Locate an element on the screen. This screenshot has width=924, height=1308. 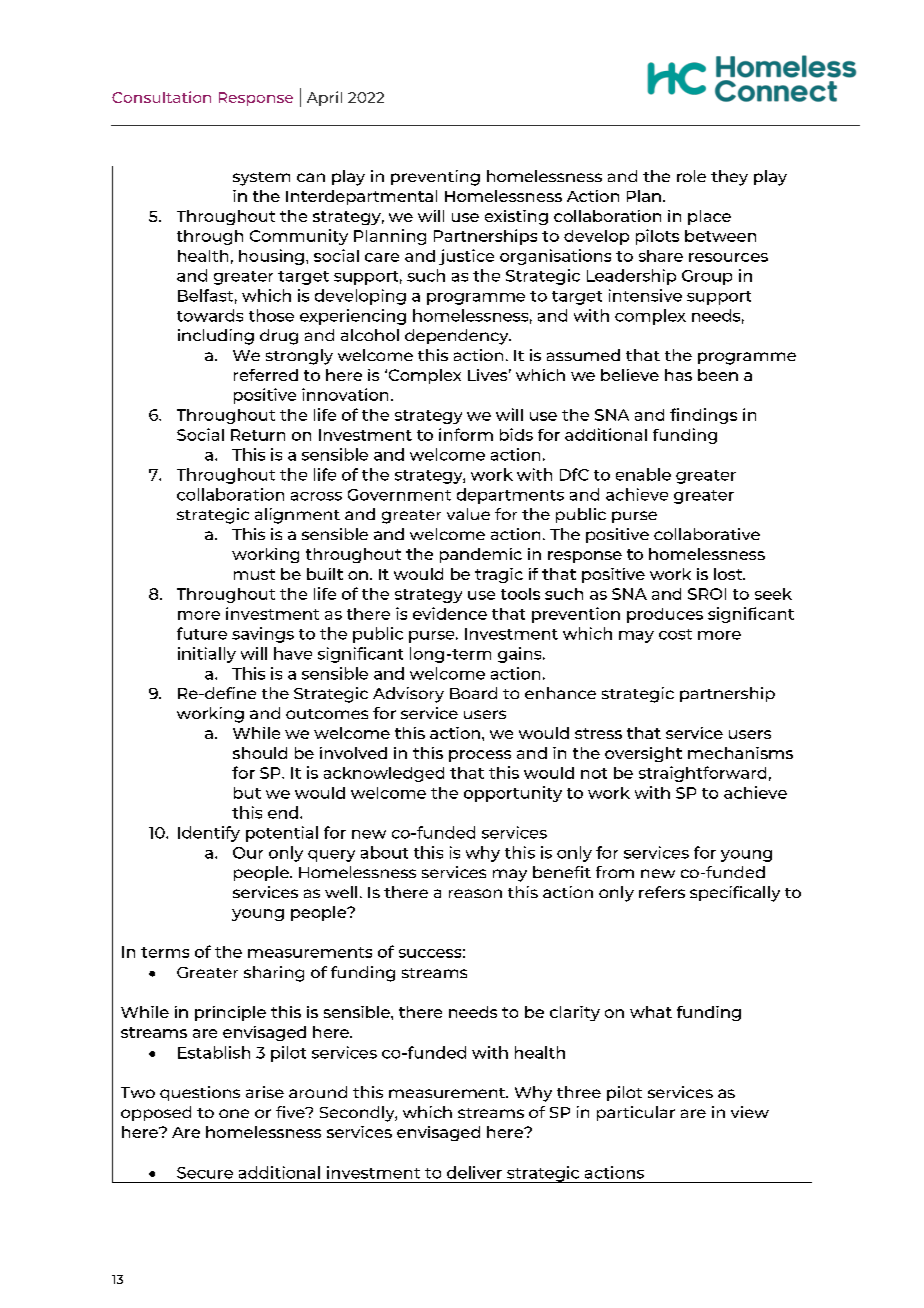
inform is located at coordinates (466, 434).
